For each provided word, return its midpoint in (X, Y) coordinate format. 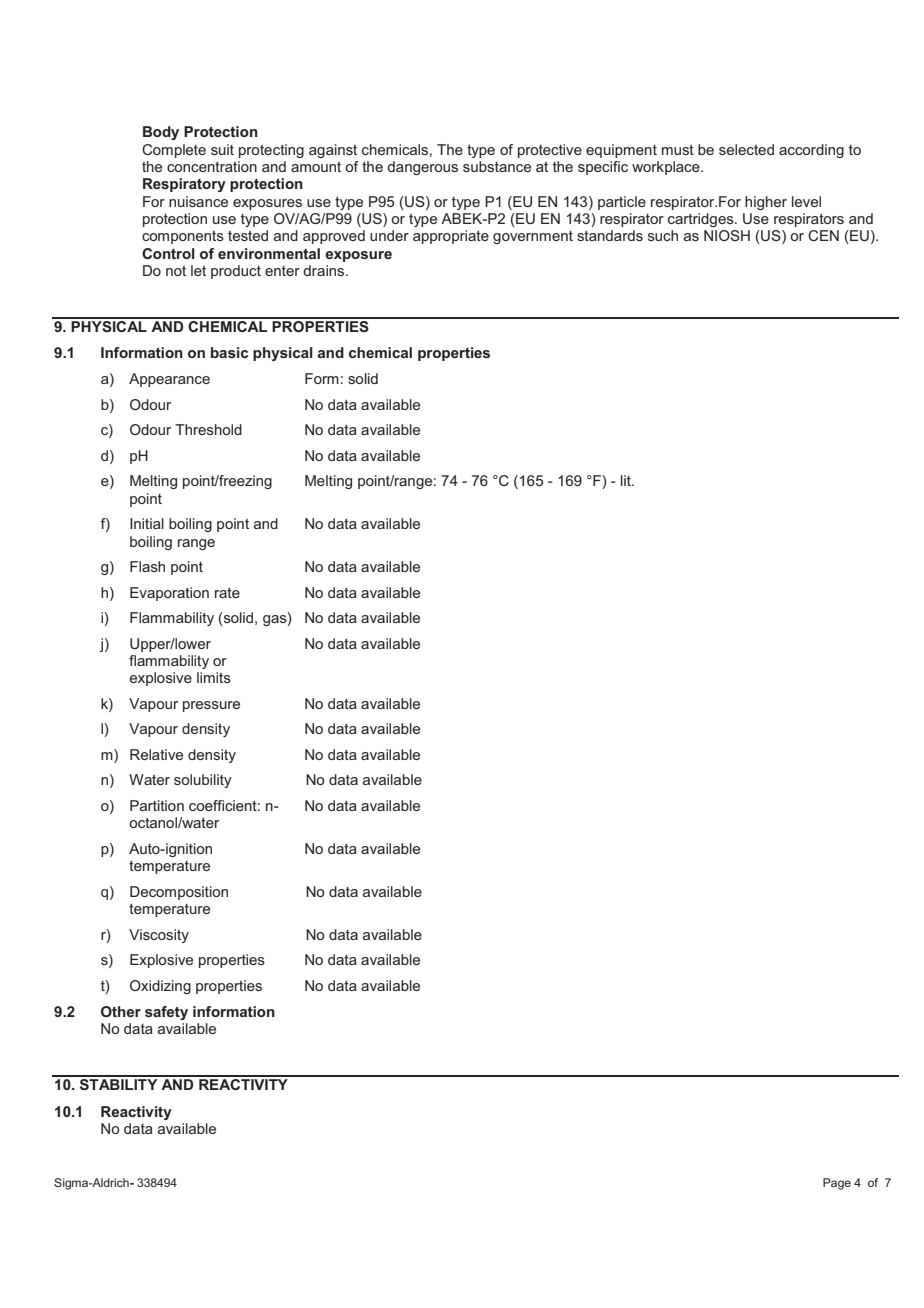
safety (166, 1013)
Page (837, 1184)
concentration (212, 166)
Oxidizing (160, 987)
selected (746, 149)
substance (497, 166)
